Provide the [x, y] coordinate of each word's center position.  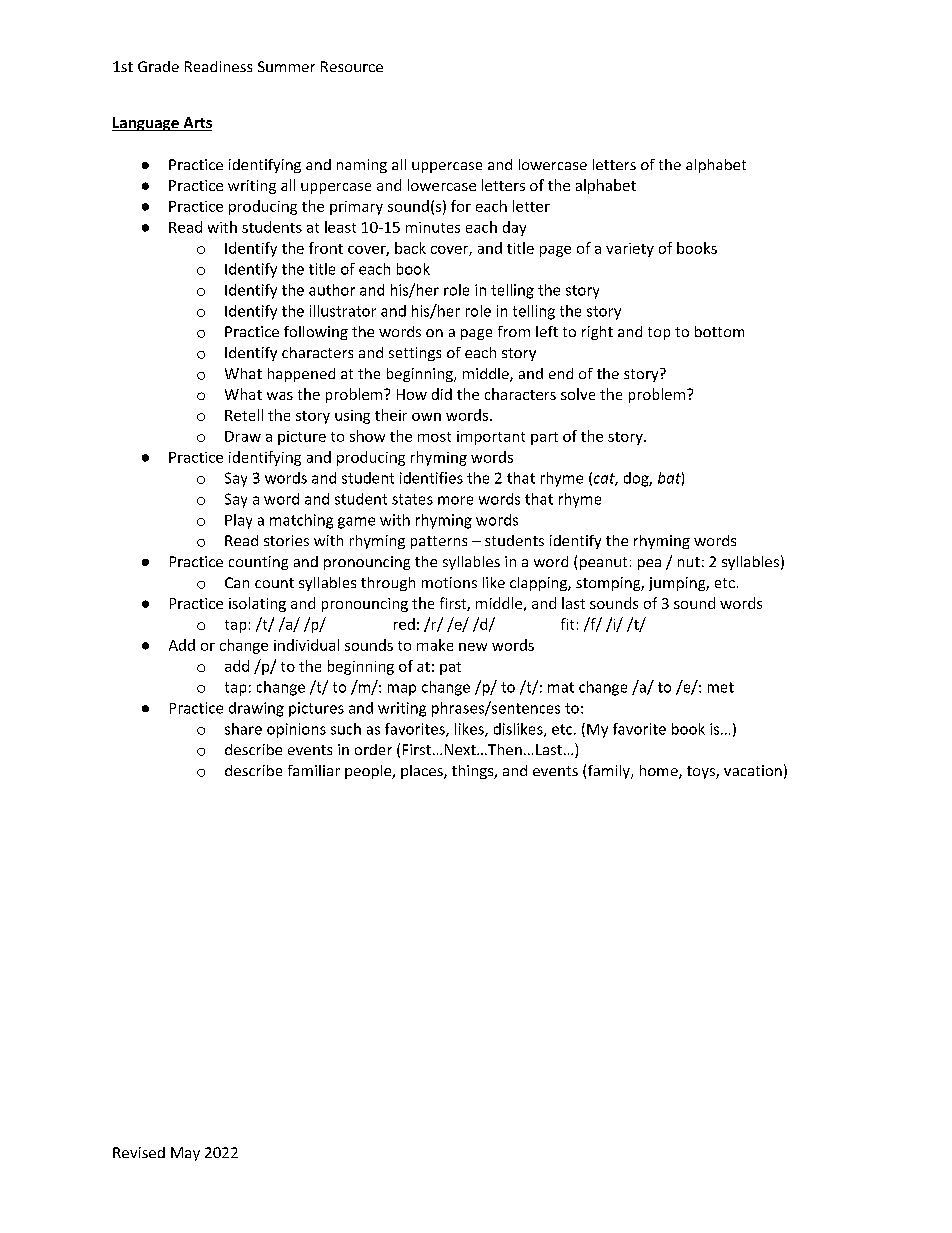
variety [630, 250]
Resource [352, 66]
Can [237, 582]
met [721, 687]
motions [449, 582]
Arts [196, 124]
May [185, 1154]
